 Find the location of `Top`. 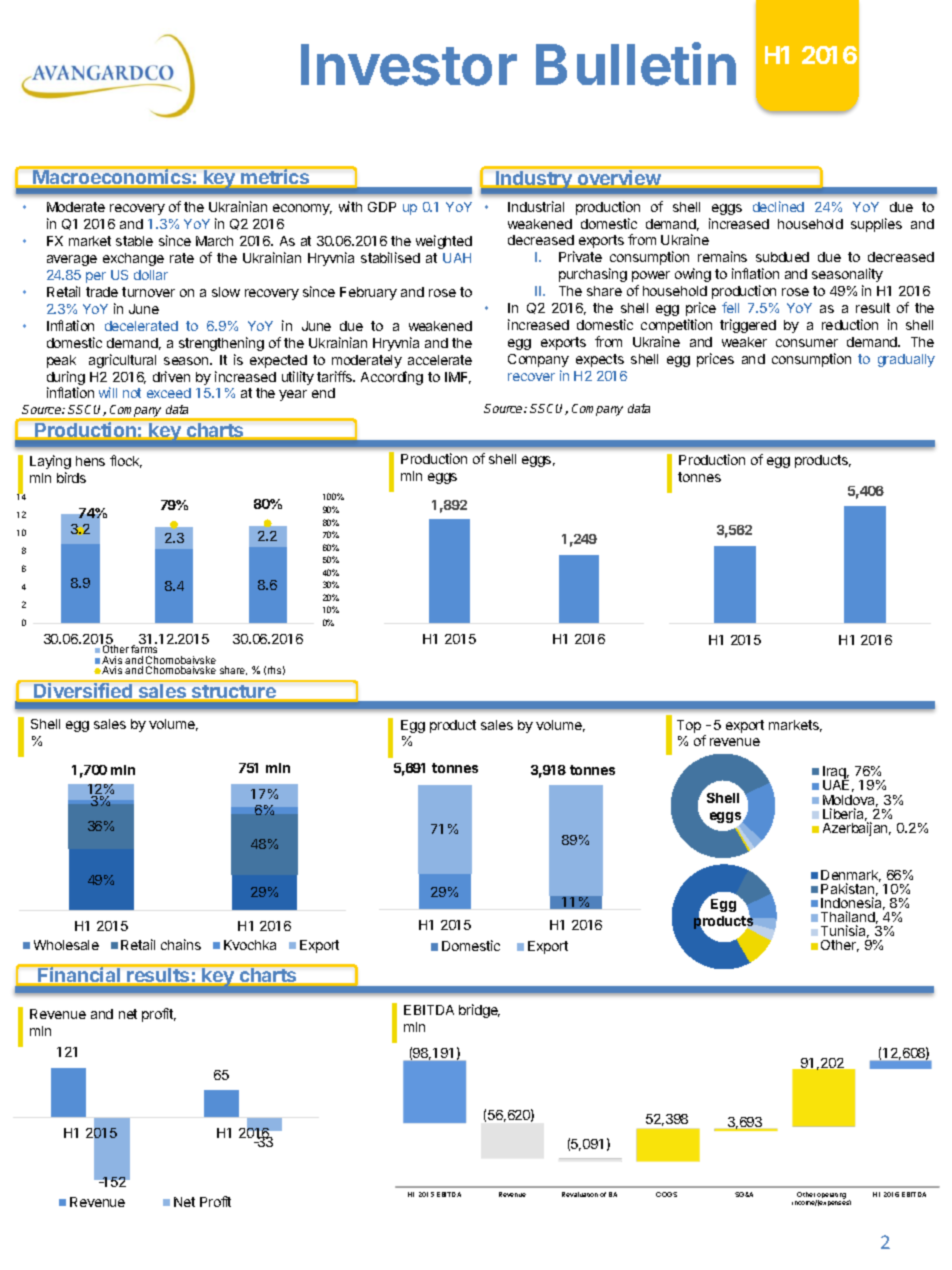

Top is located at coordinates (689, 726).
